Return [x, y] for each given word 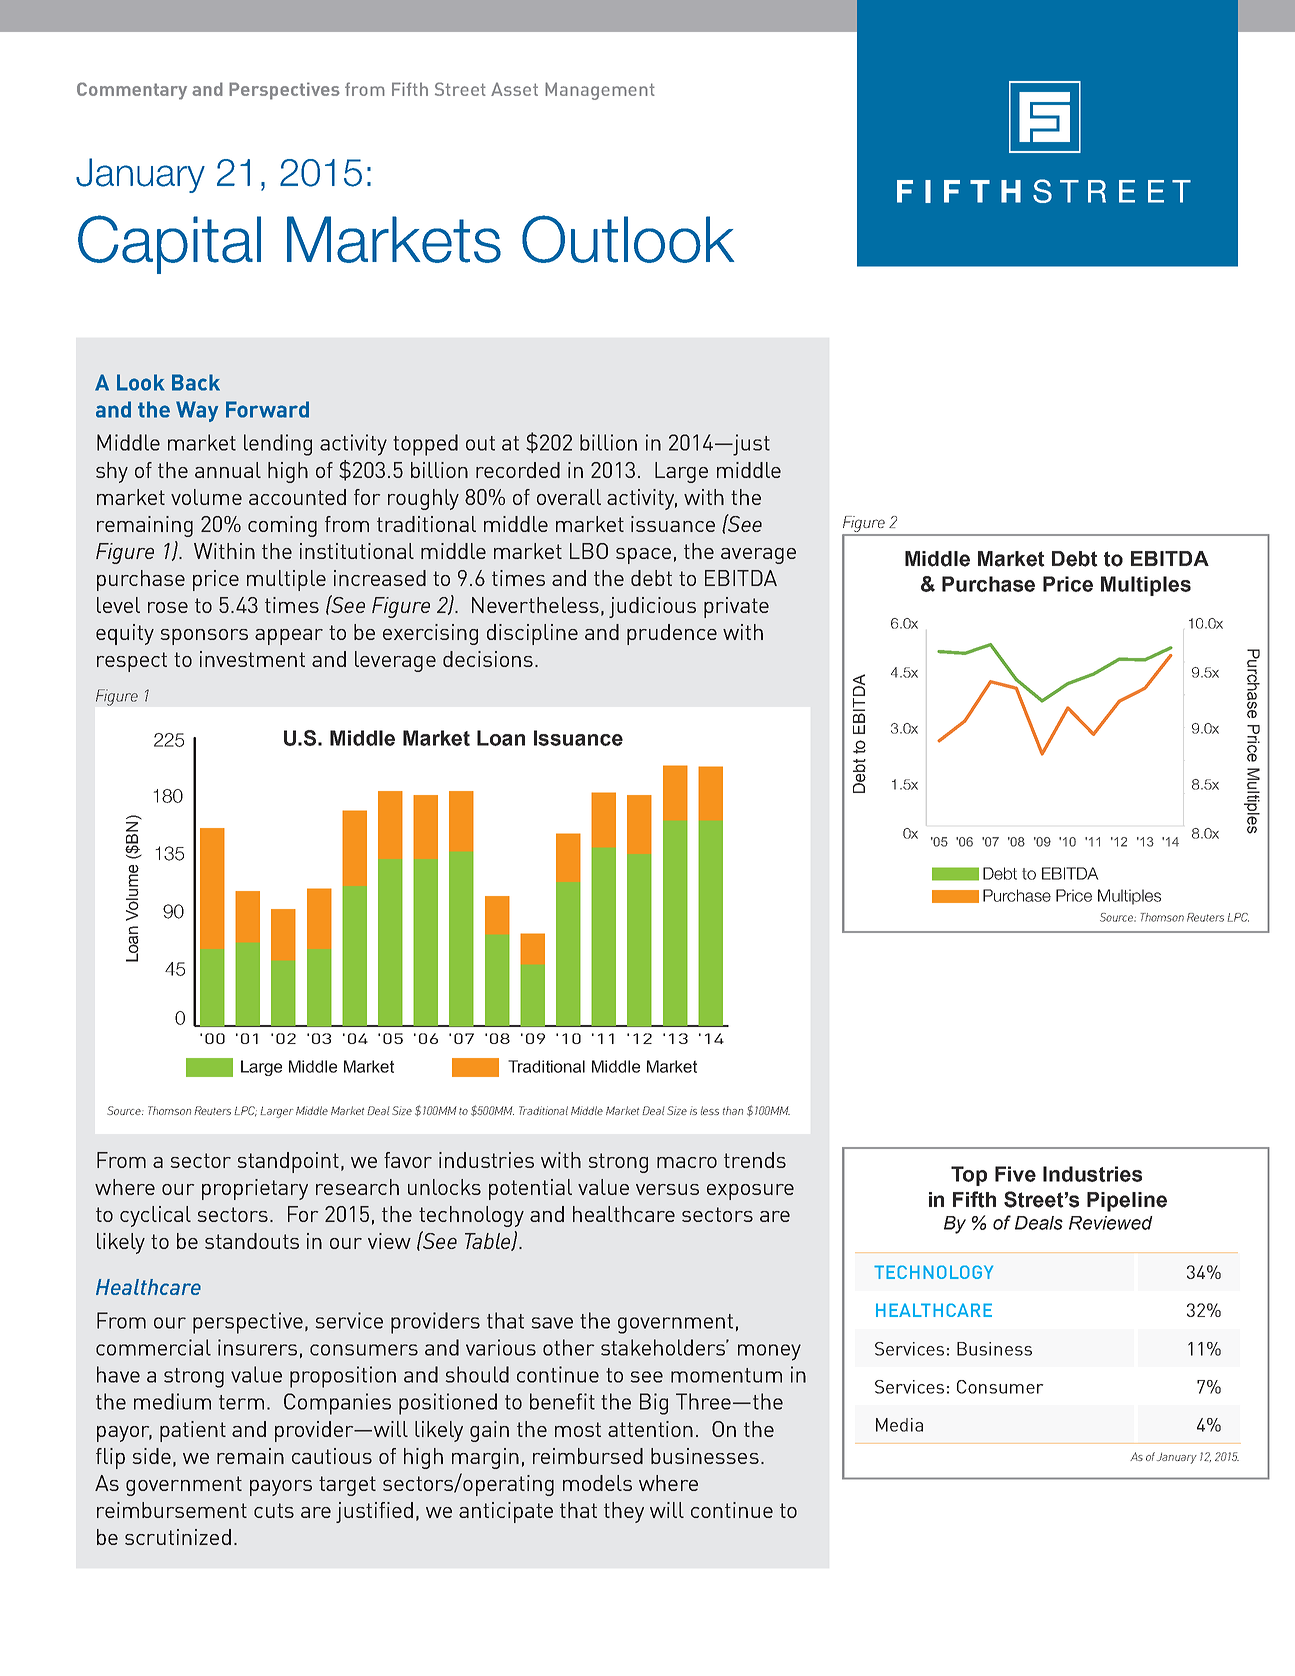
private [736, 607]
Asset [514, 89]
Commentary [132, 91]
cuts [274, 1510]
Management [600, 91]
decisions [488, 659]
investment [252, 659]
